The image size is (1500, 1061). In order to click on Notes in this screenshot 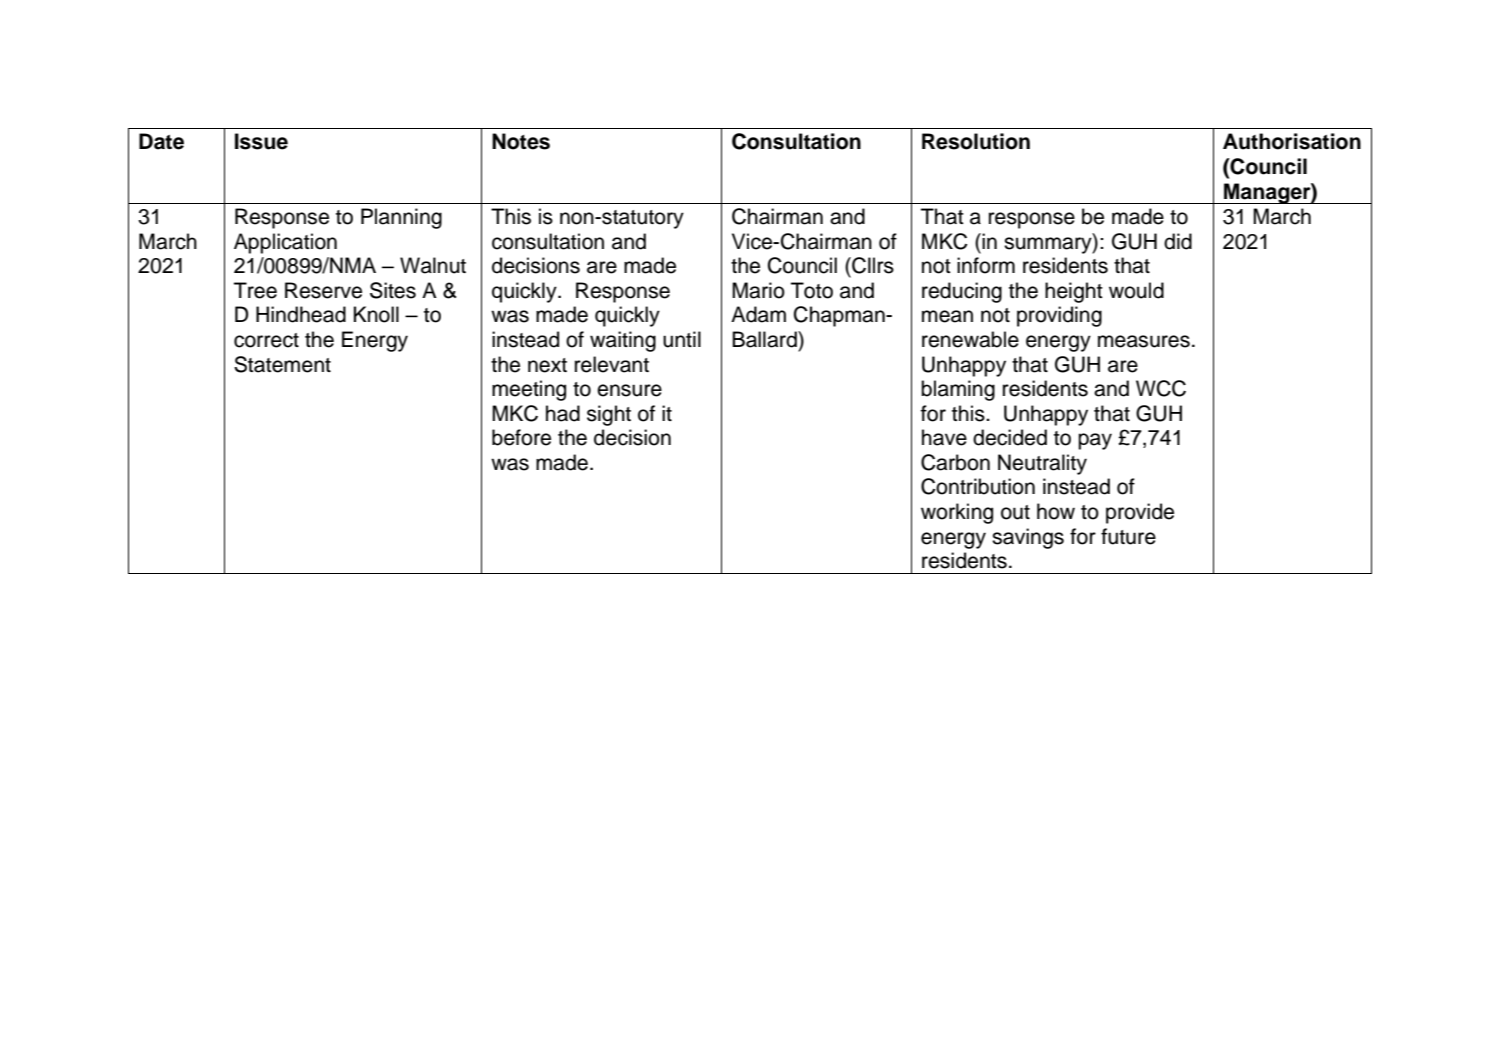, I will do `click(521, 141)`.
